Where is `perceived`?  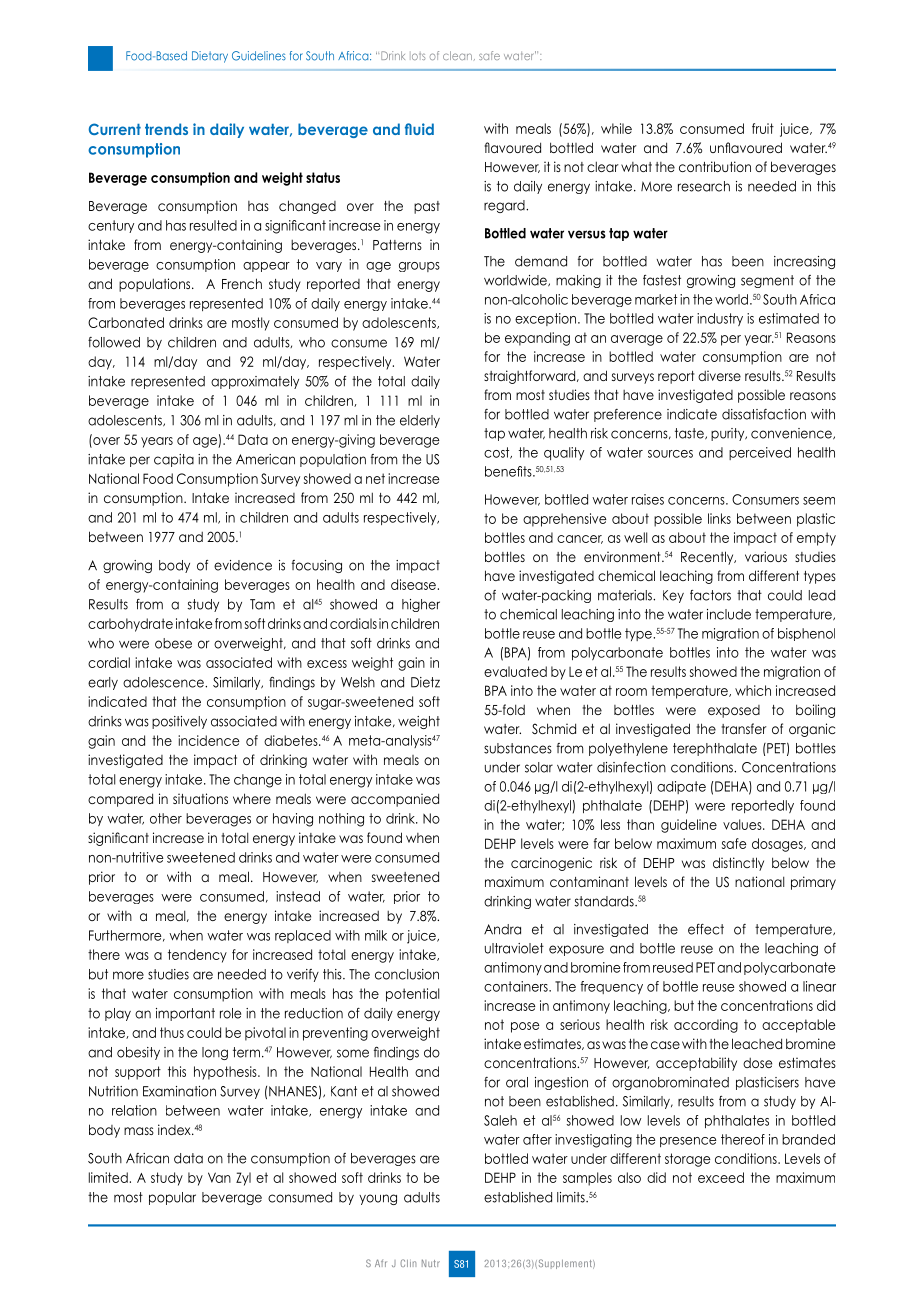 perceived is located at coordinates (760, 453).
